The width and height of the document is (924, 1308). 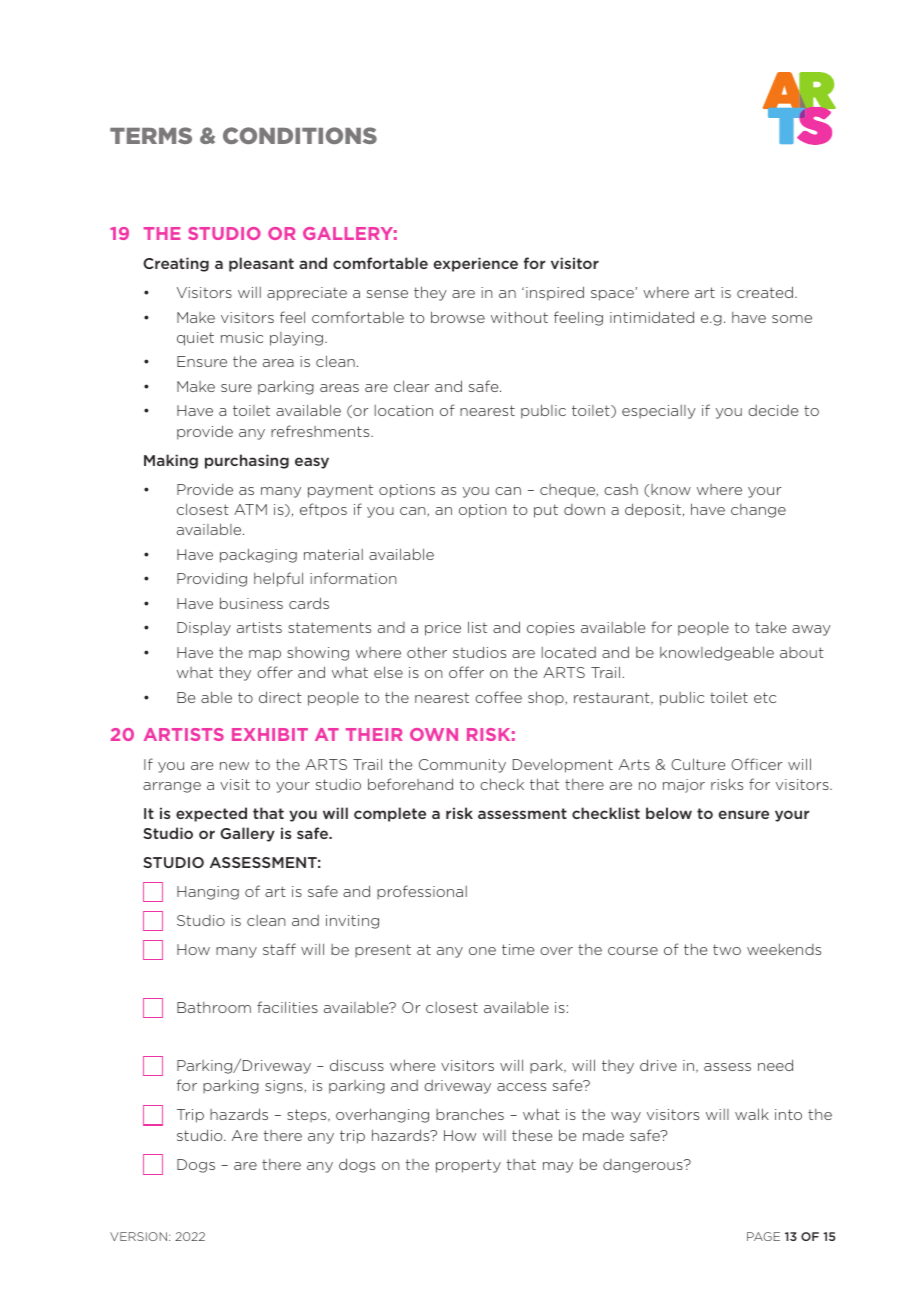 I want to click on etc, so click(x=765, y=697).
